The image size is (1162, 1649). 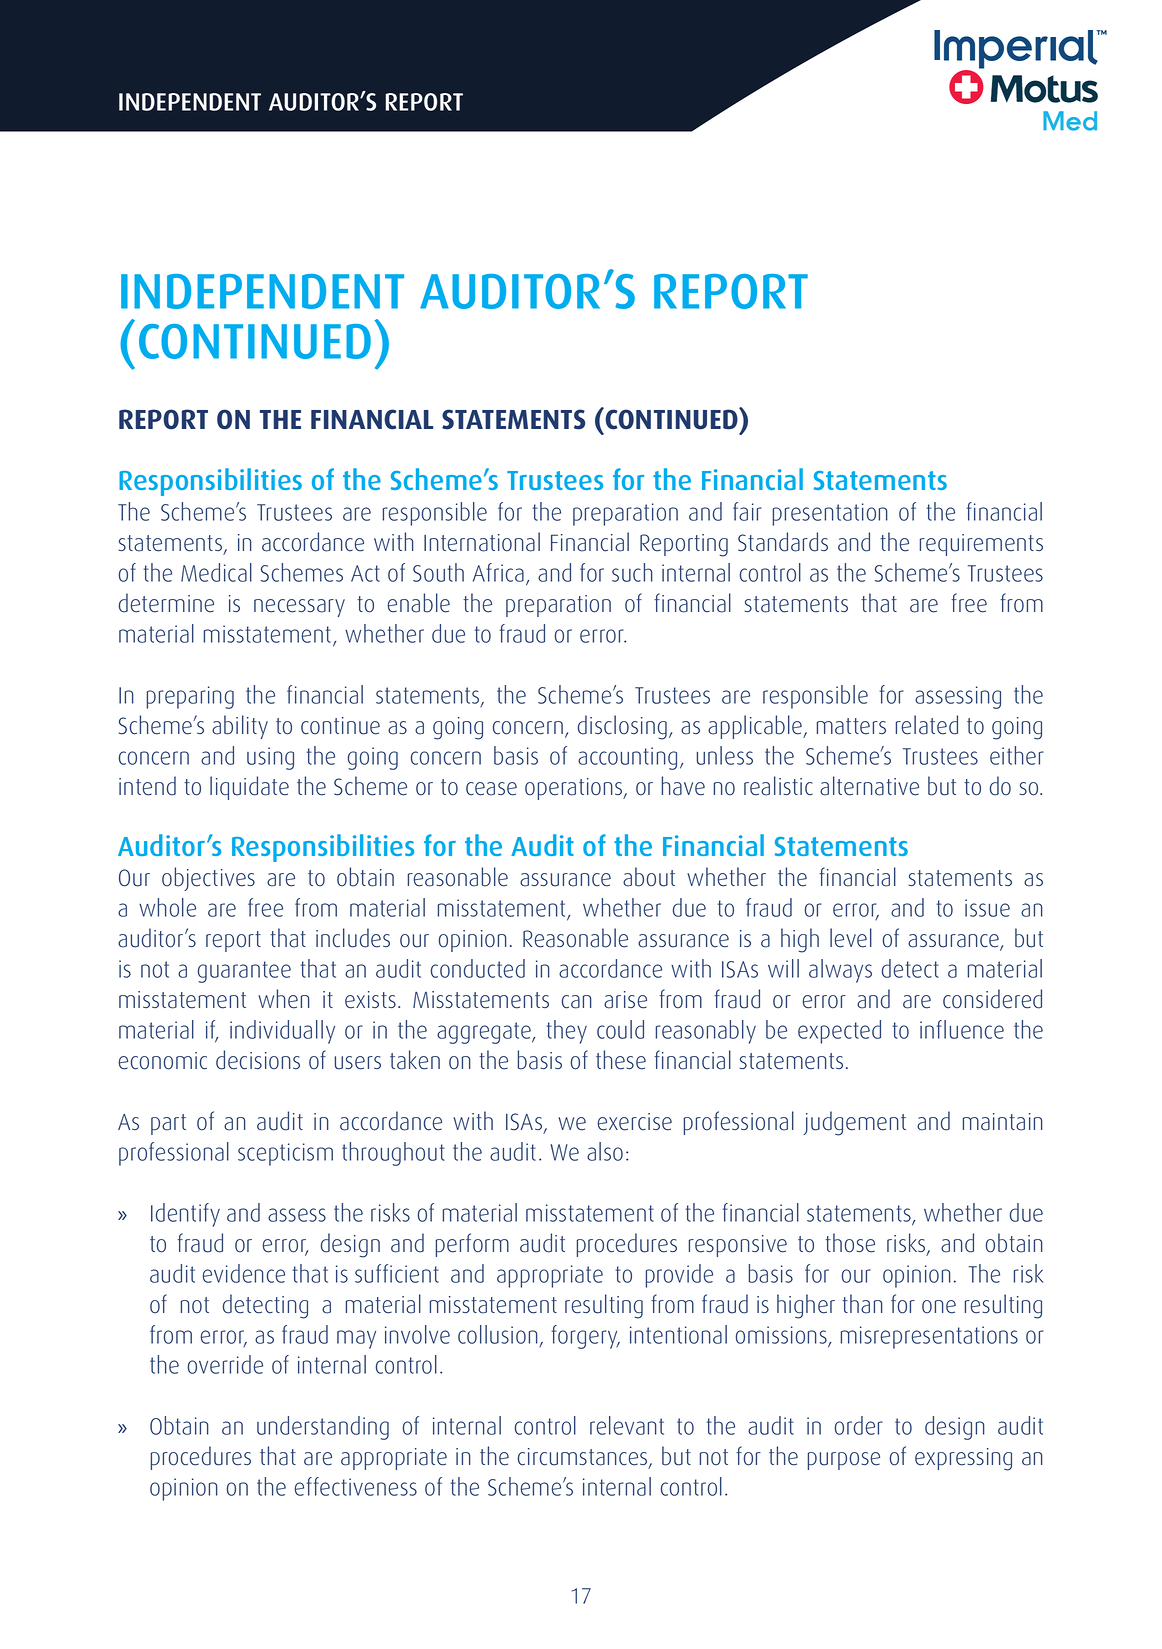 I want to click on operations, so click(x=575, y=789).
